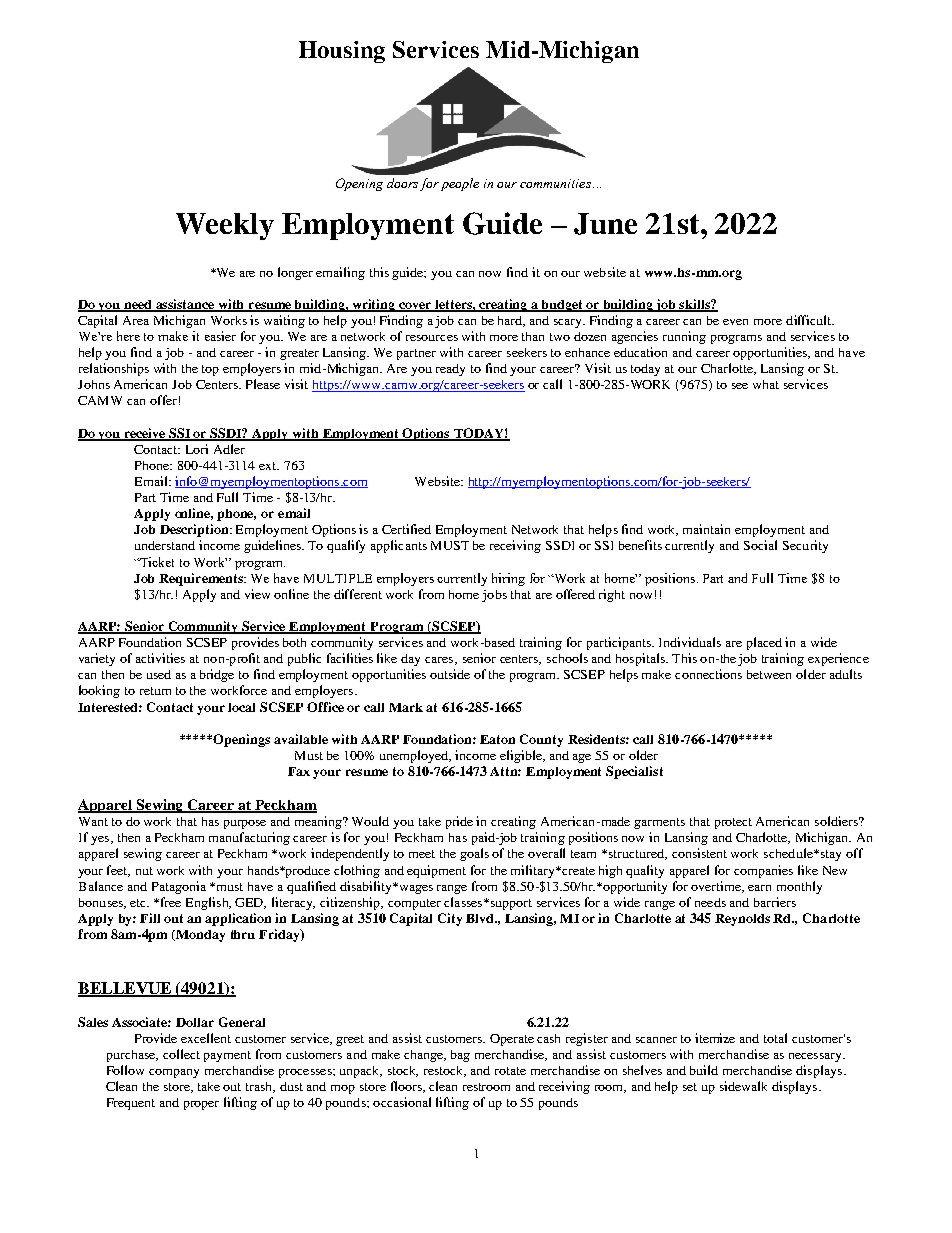 Image resolution: width=952 pixels, height=1233 pixels. Describe the element at coordinates (769, 674) in the page. I see `between` at that location.
